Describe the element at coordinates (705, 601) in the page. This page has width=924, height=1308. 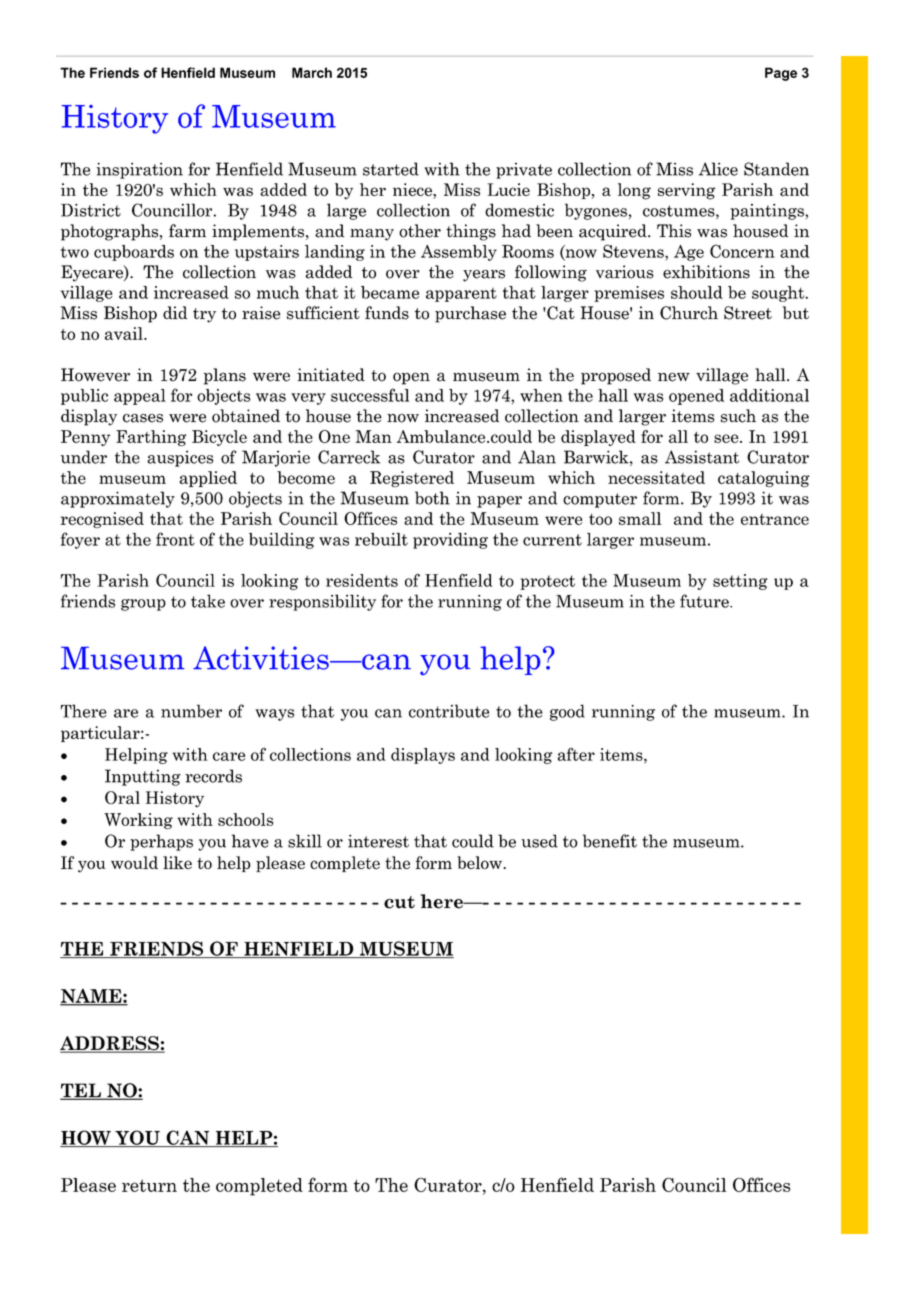
I see `future` at that location.
